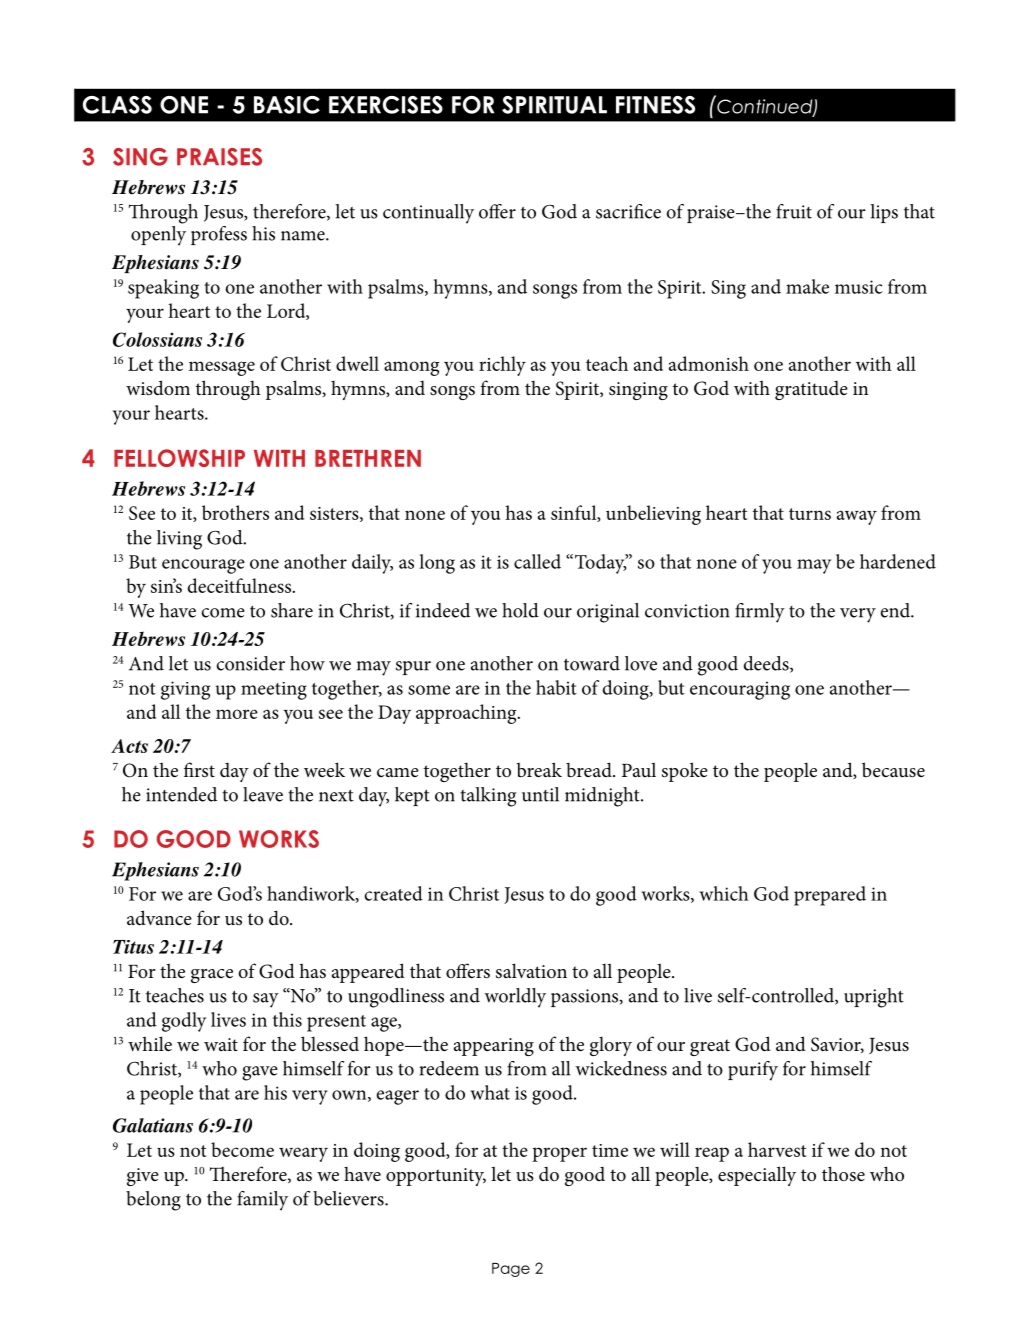 This screenshot has width=1034, height=1338. What do you see at coordinates (262, 1201) in the screenshot?
I see `family` at bounding box center [262, 1201].
